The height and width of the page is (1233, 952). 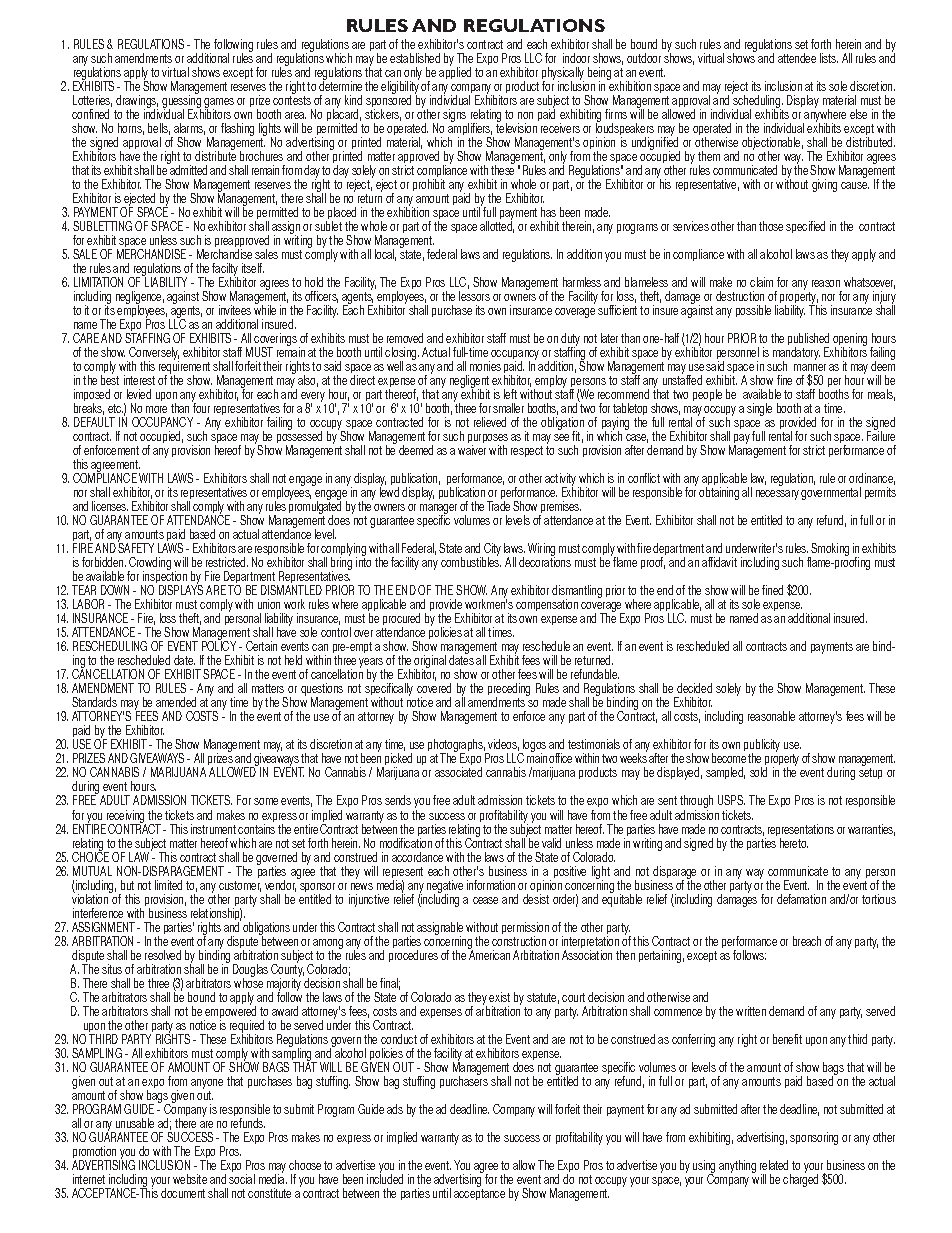 What do you see at coordinates (498, 506) in the page?
I see `Trade` at bounding box center [498, 506].
